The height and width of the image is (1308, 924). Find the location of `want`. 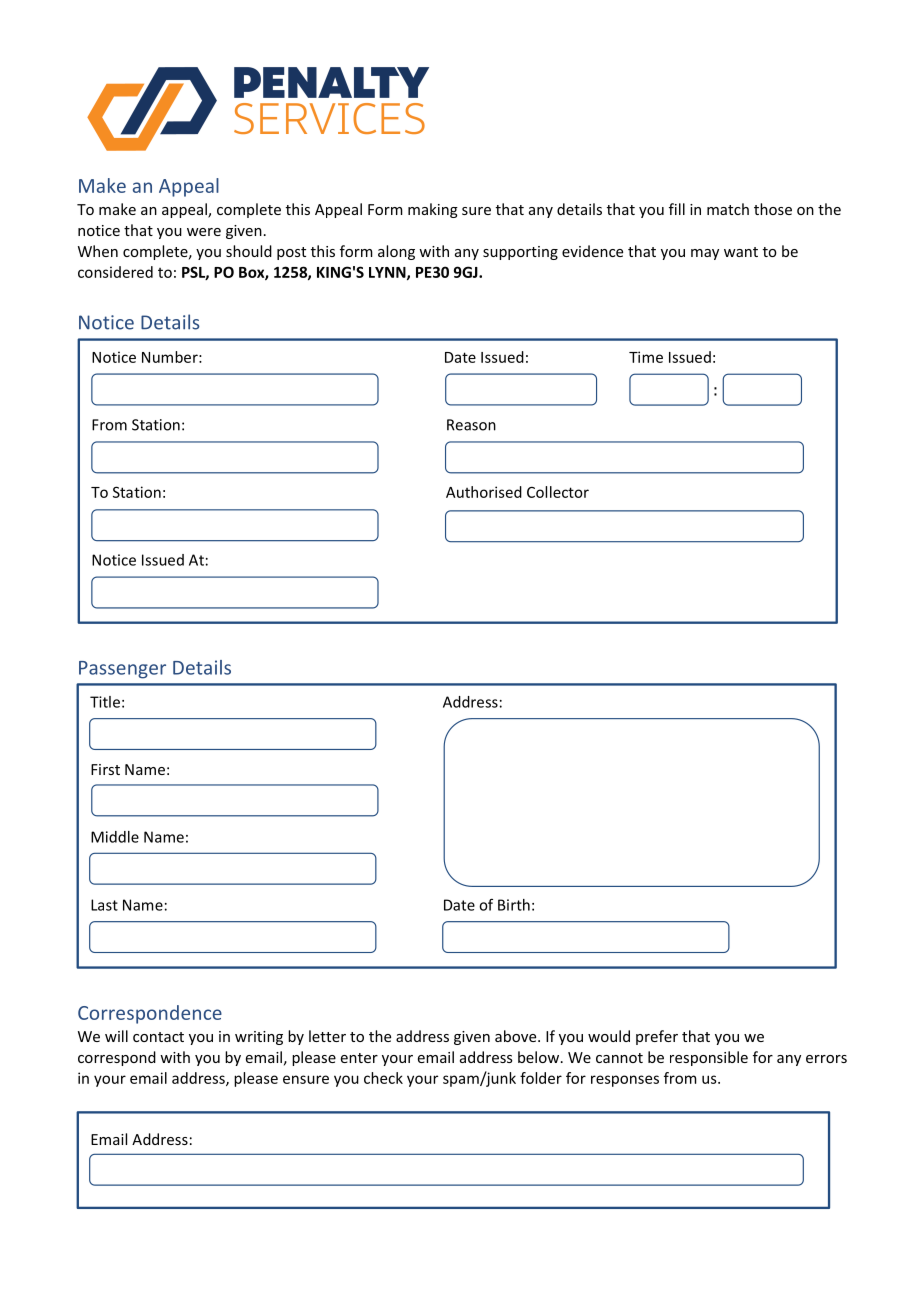

want is located at coordinates (741, 252).
